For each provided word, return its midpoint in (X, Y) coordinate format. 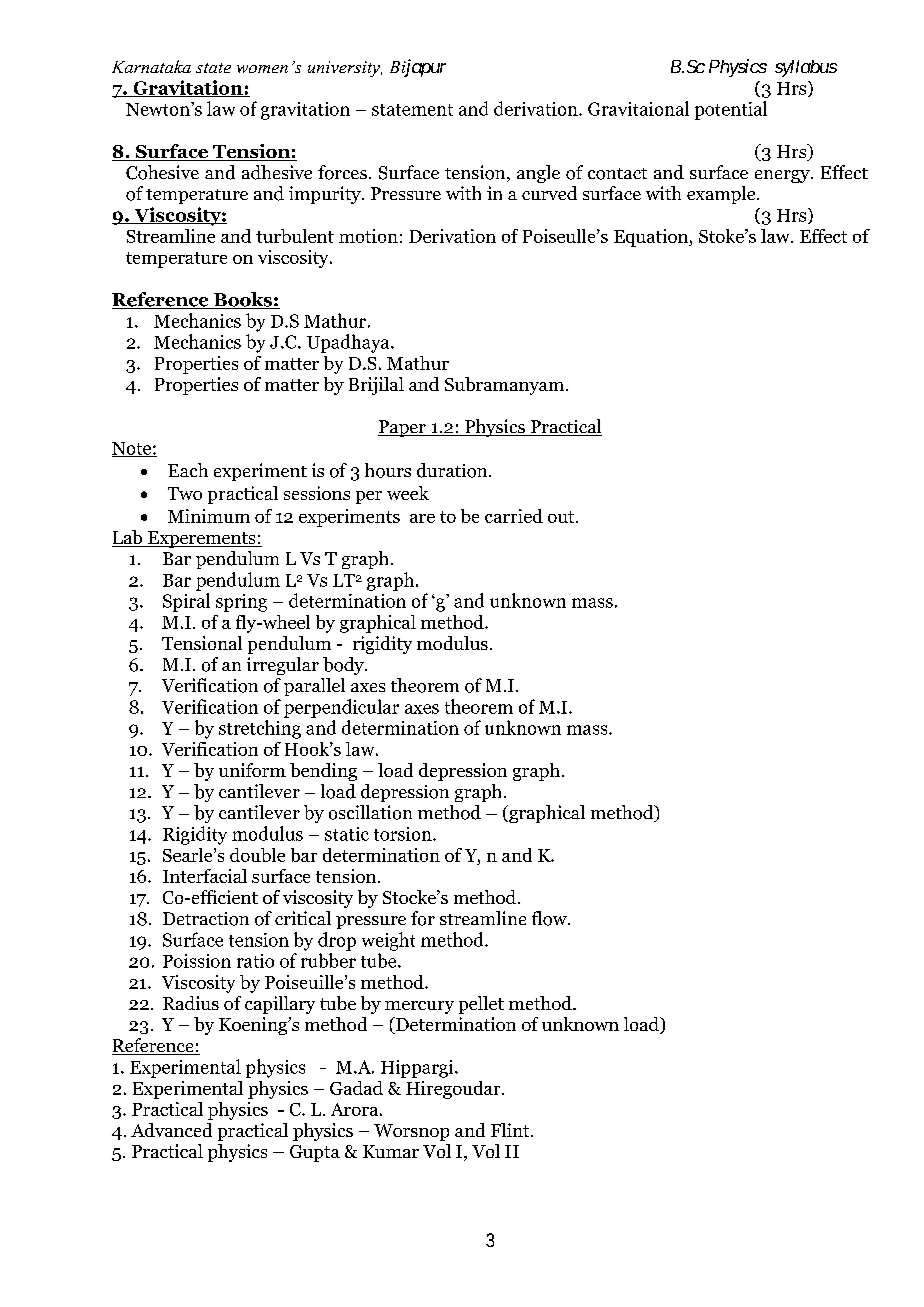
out (562, 517)
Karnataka (151, 66)
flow (550, 918)
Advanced (171, 1130)
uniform (252, 770)
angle (538, 174)
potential (731, 110)
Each (188, 470)
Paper (403, 428)
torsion (404, 834)
